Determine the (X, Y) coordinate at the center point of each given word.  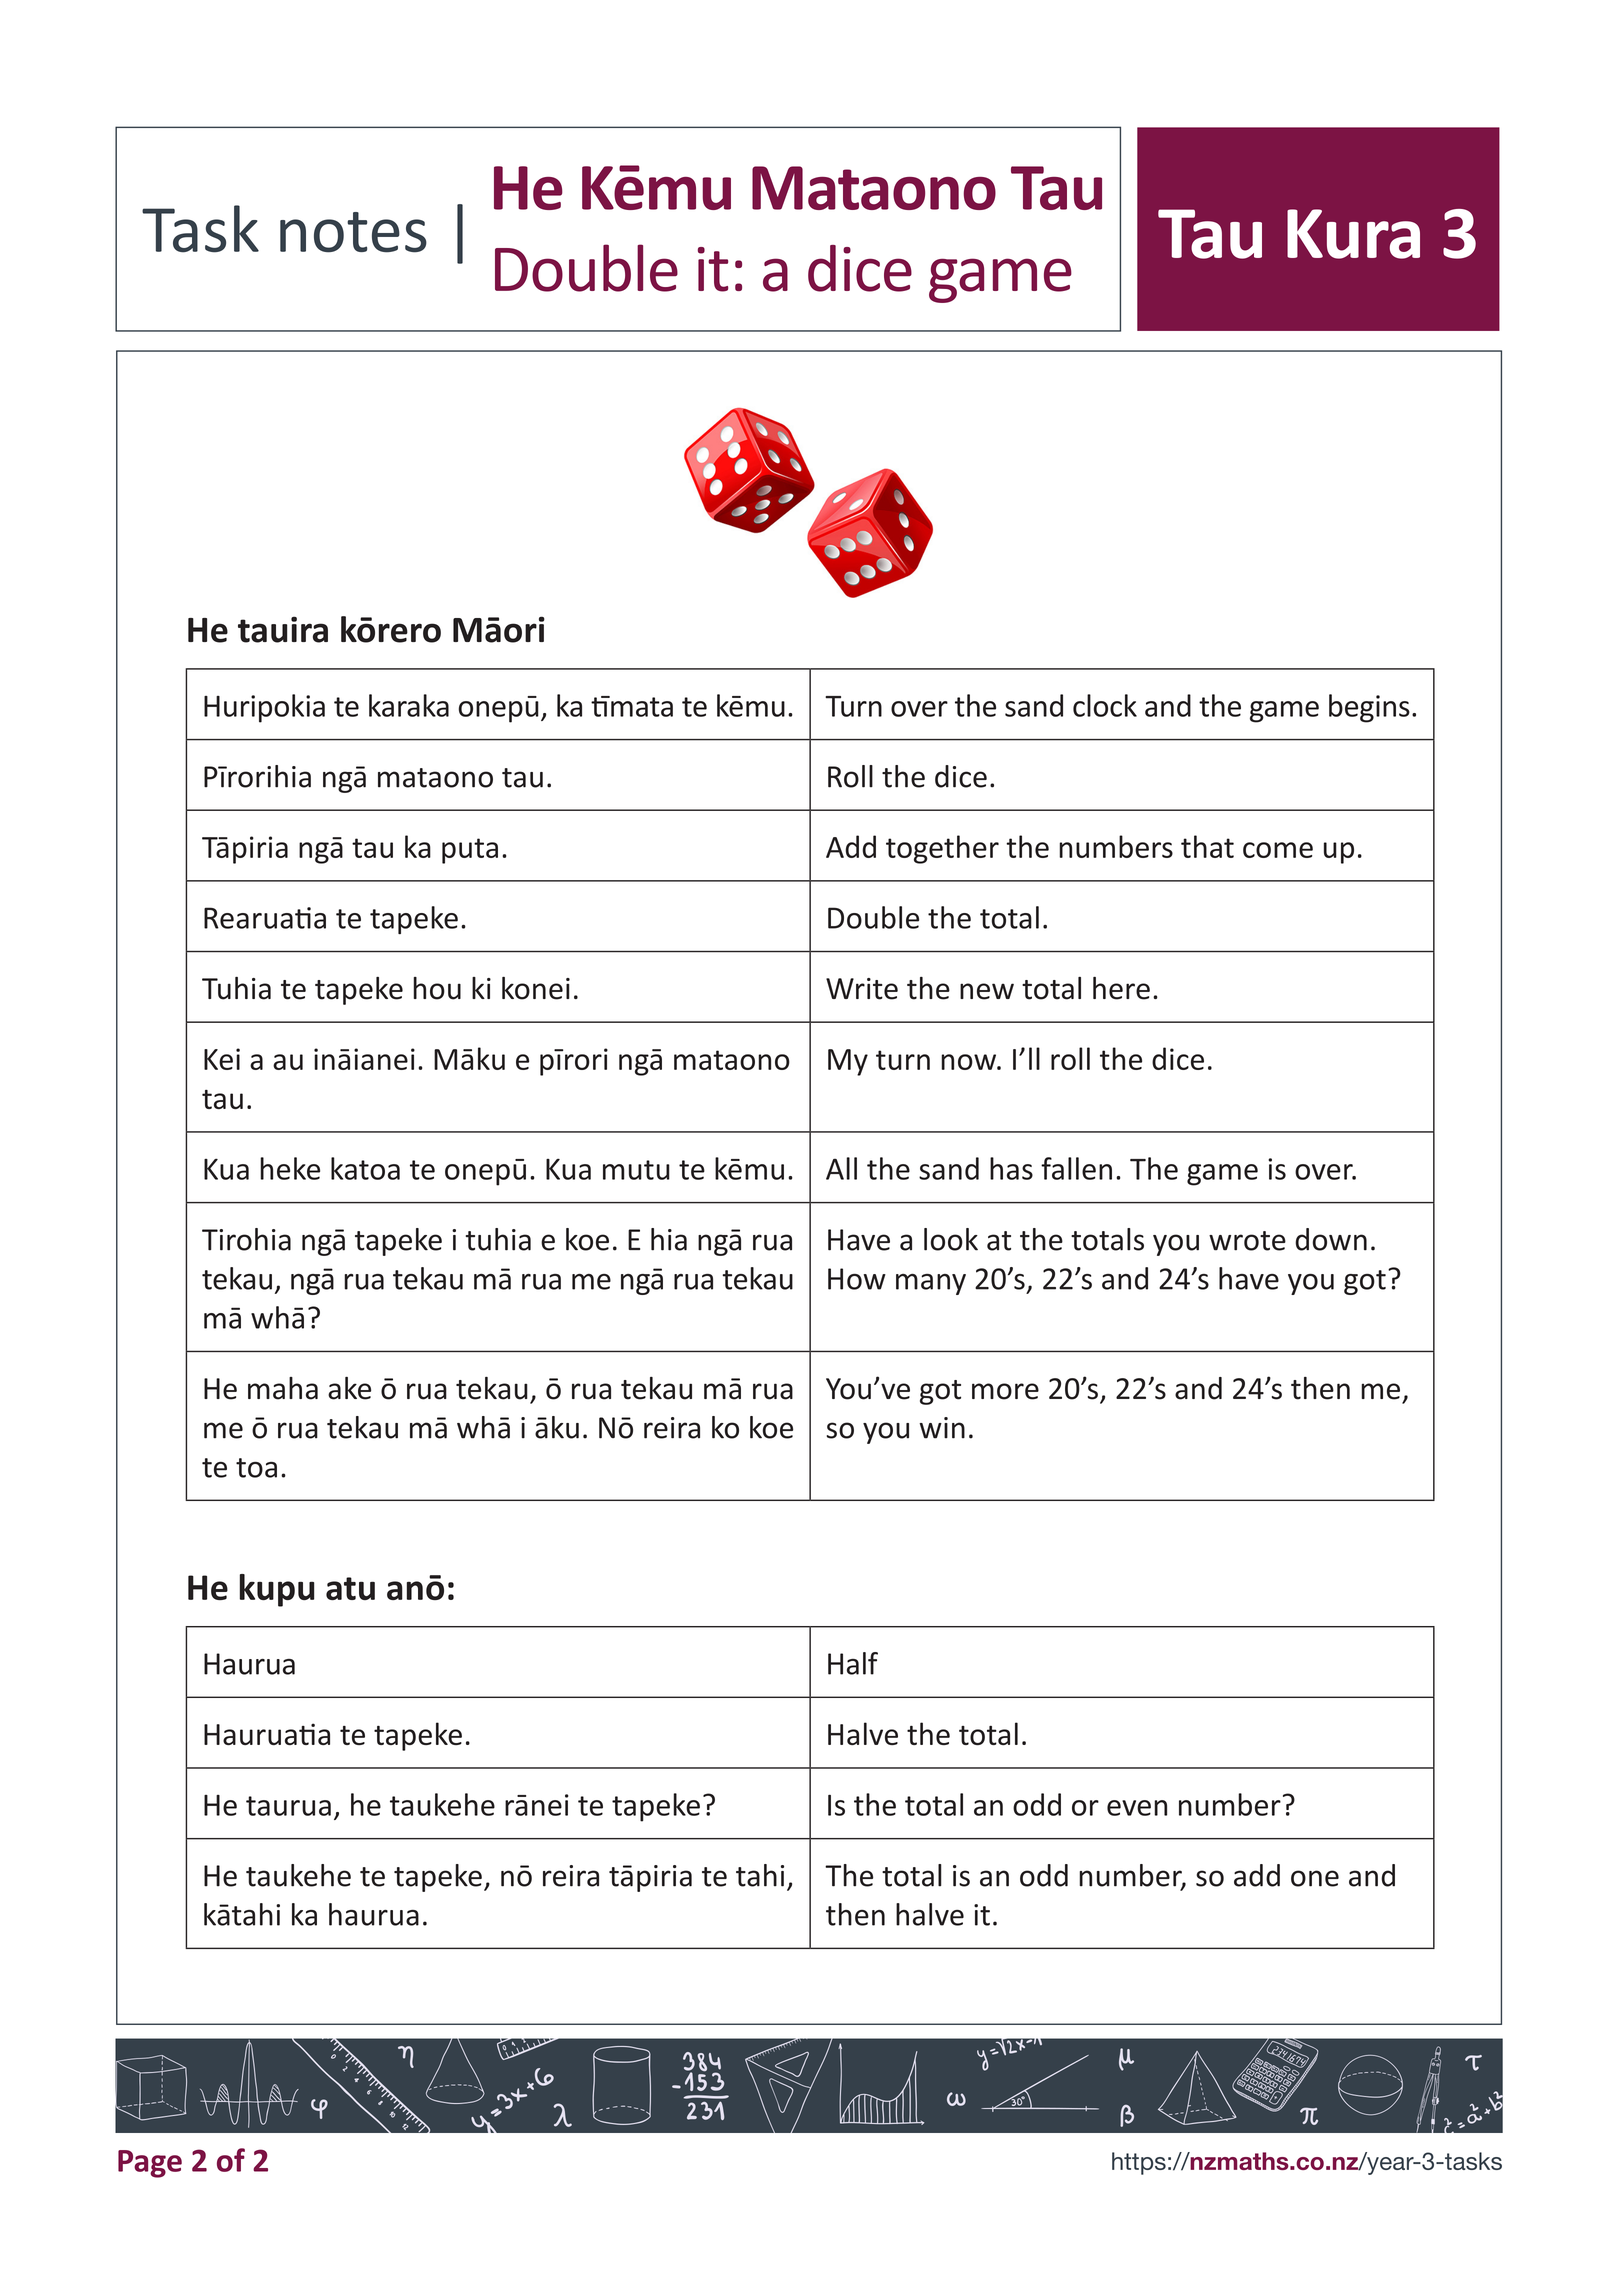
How (857, 1279)
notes (353, 232)
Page (150, 2164)
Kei (222, 1059)
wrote (1247, 1241)
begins (1369, 708)
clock (1105, 705)
